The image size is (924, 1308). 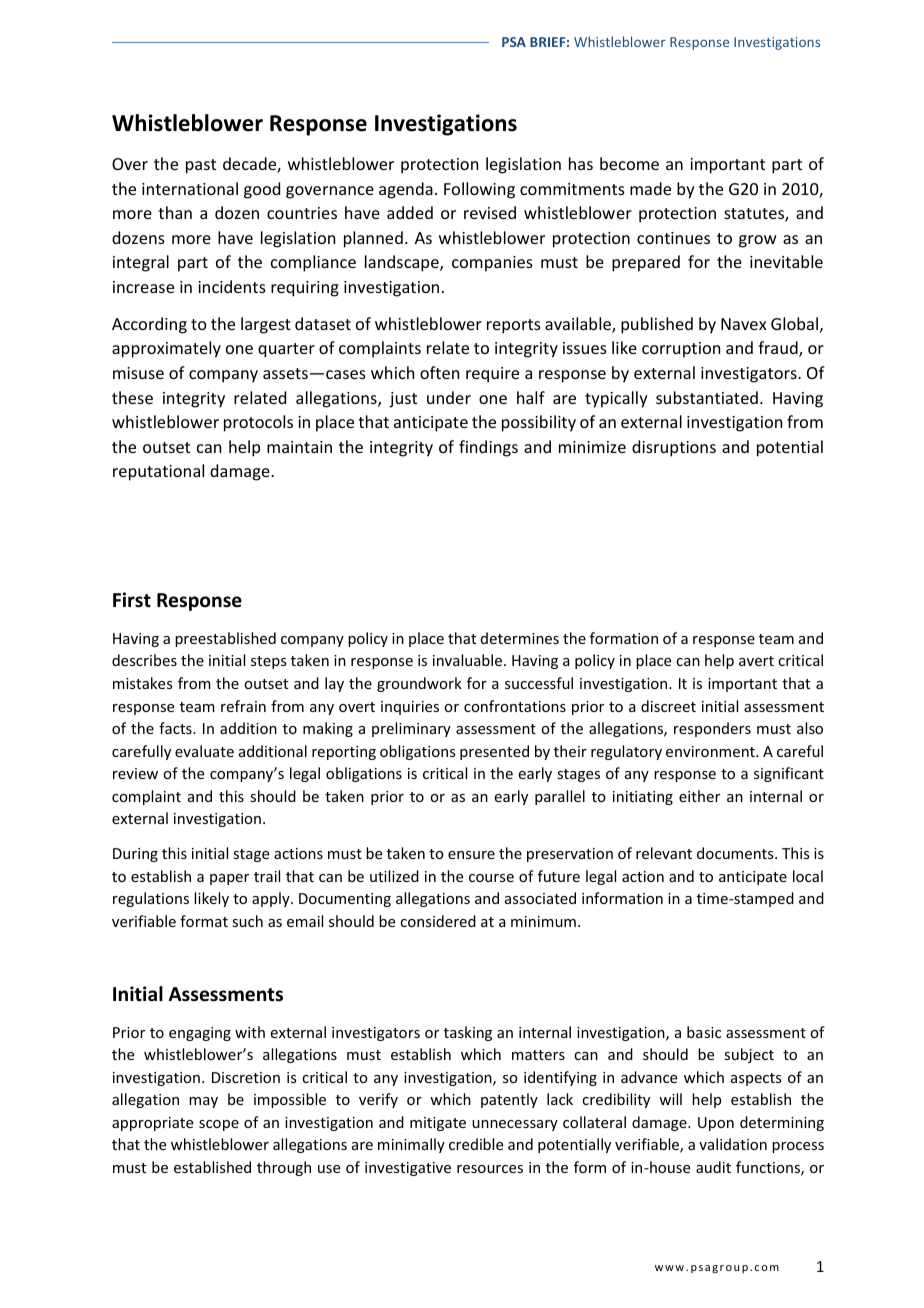 What do you see at coordinates (733, 1144) in the page?
I see `validation` at bounding box center [733, 1144].
